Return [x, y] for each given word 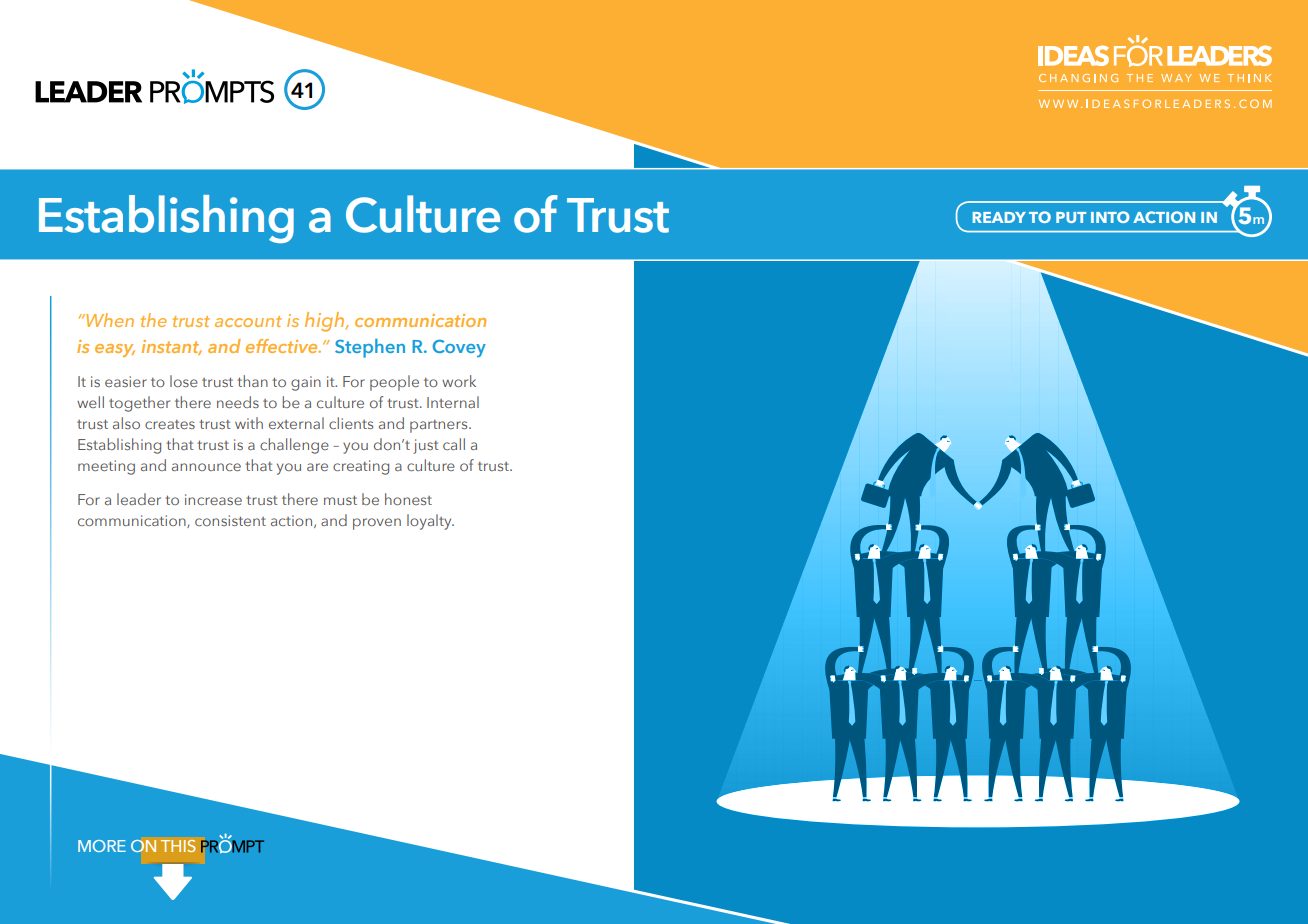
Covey [459, 348]
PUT [1071, 217]
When [109, 320]
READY [999, 217]
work [459, 381]
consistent [230, 520]
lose [184, 381]
